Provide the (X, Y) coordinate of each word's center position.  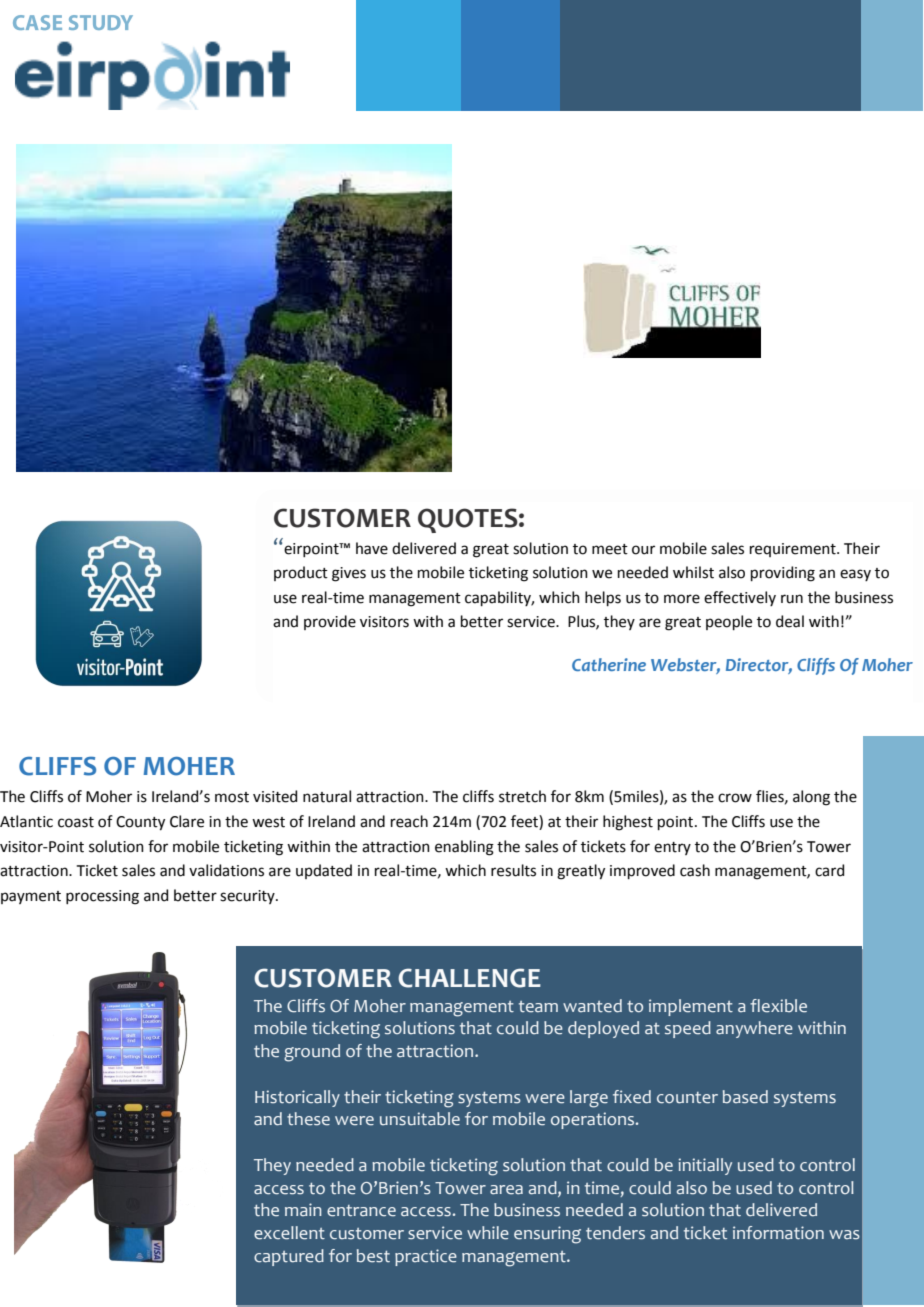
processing (102, 897)
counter (687, 1098)
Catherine (609, 664)
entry (672, 848)
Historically (297, 1098)
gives (349, 574)
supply (378, 1013)
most (232, 797)
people (729, 622)
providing (783, 574)
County (140, 823)
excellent (289, 1233)
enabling (464, 848)
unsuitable (420, 1119)
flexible (778, 1006)
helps (603, 598)
